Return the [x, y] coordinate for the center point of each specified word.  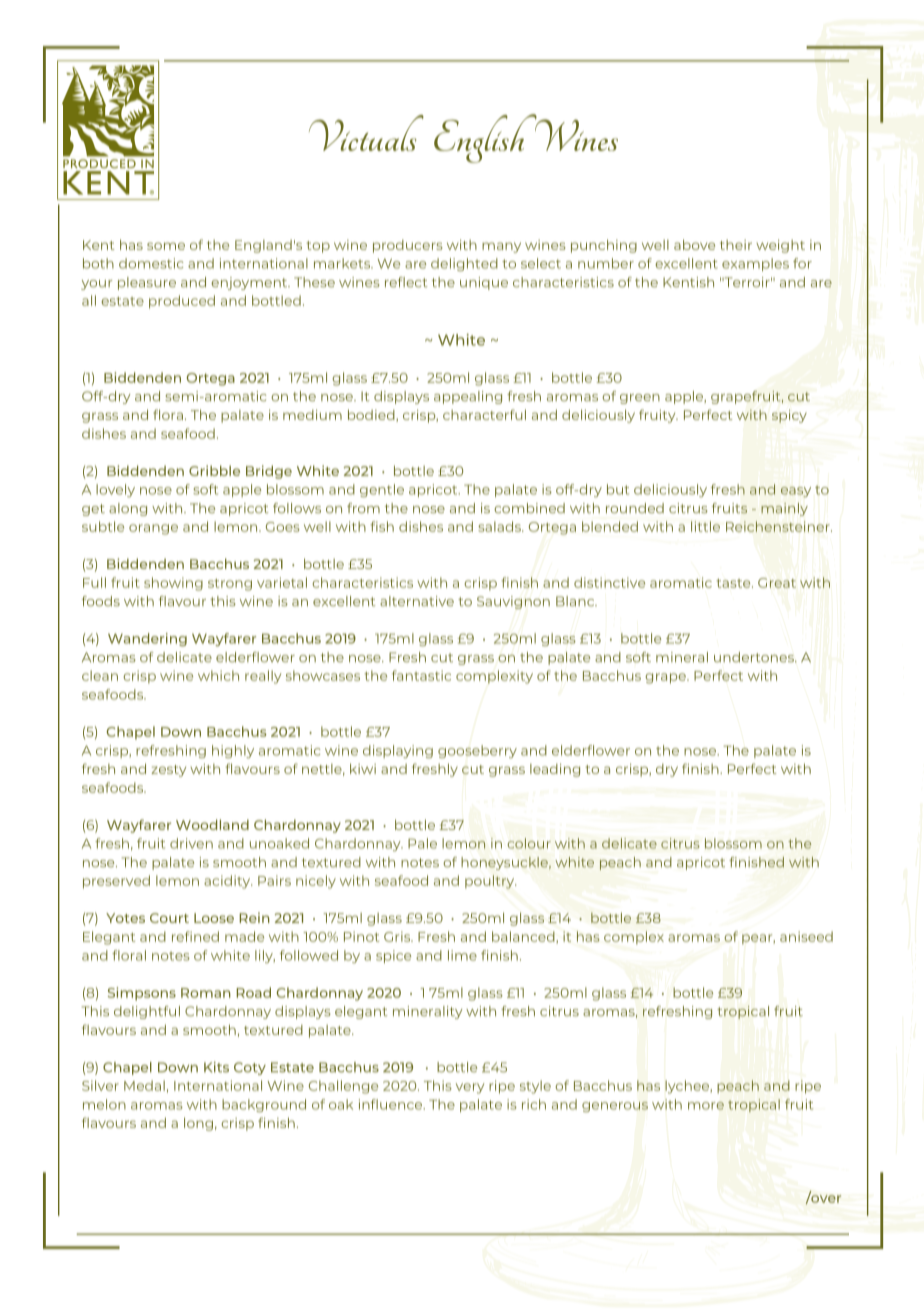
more [706, 1106]
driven [191, 843]
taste [734, 583]
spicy [789, 416]
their [736, 245]
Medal [144, 1085]
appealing [468, 397]
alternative [417, 601]
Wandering [147, 639]
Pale [422, 843]
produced [182, 302]
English [486, 138]
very [470, 1088]
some [166, 246]
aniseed [806, 936]
